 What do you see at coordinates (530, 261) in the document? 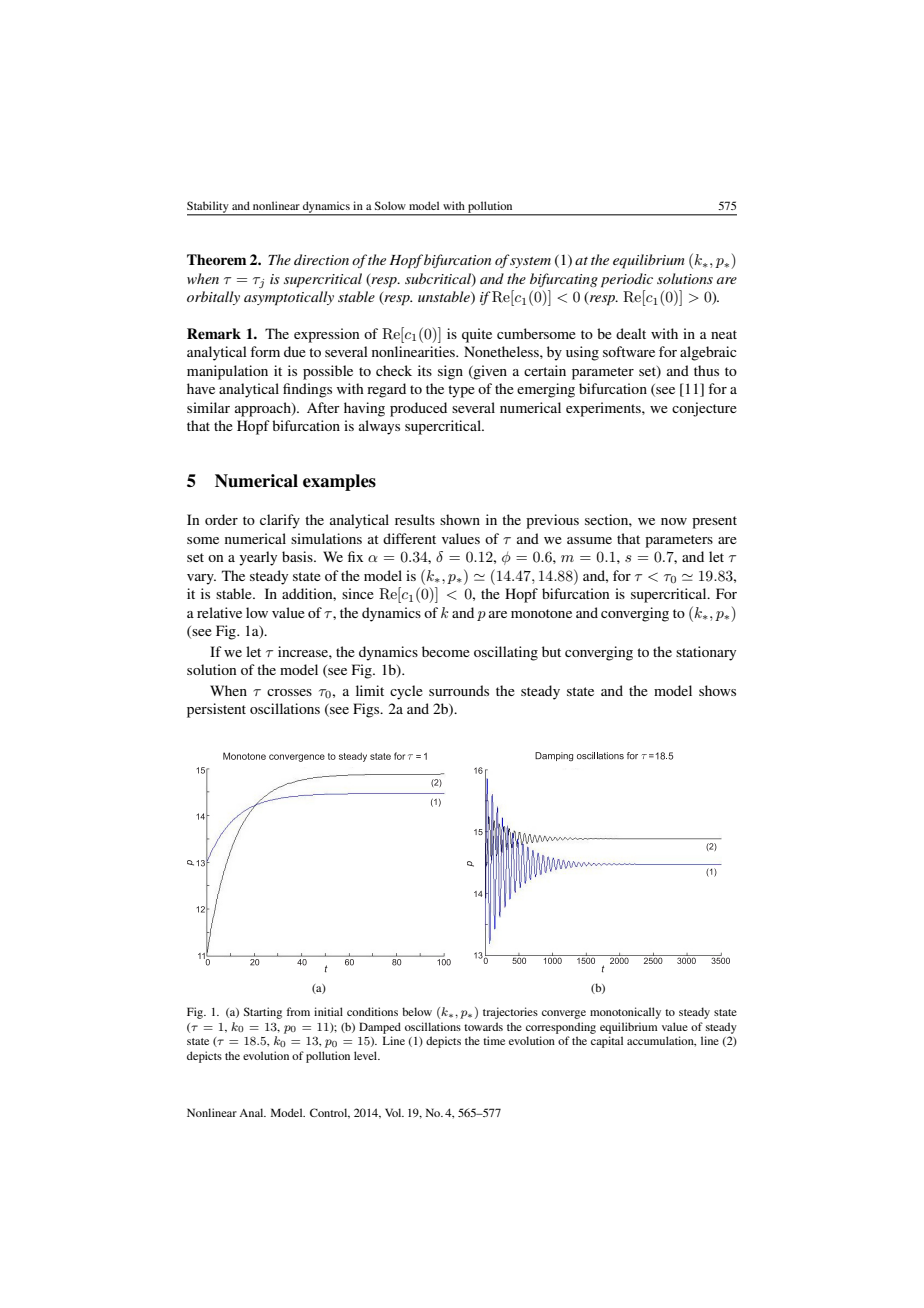
I see `system` at bounding box center [530, 261].
